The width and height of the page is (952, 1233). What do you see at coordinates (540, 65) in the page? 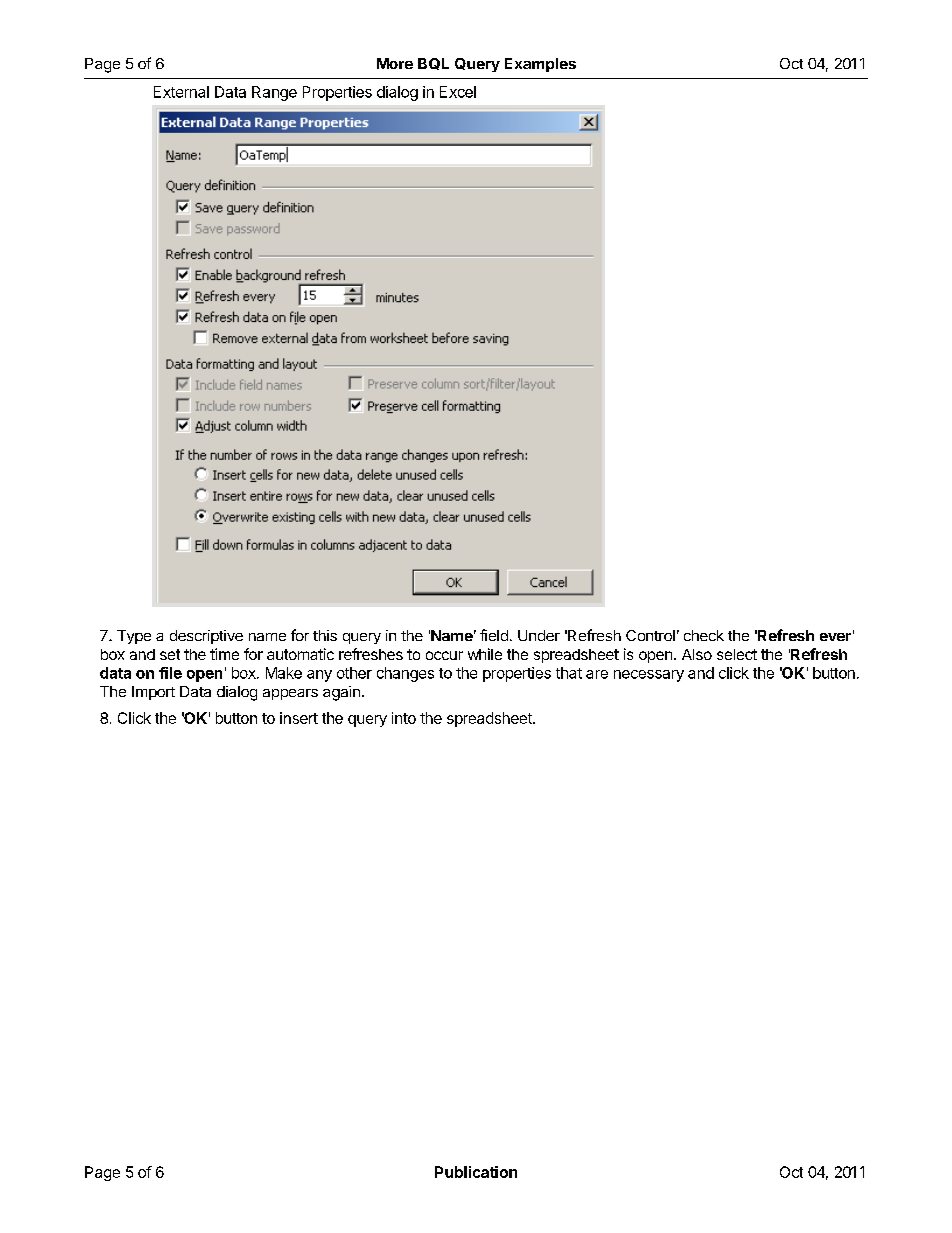
I see `Examples` at bounding box center [540, 65].
